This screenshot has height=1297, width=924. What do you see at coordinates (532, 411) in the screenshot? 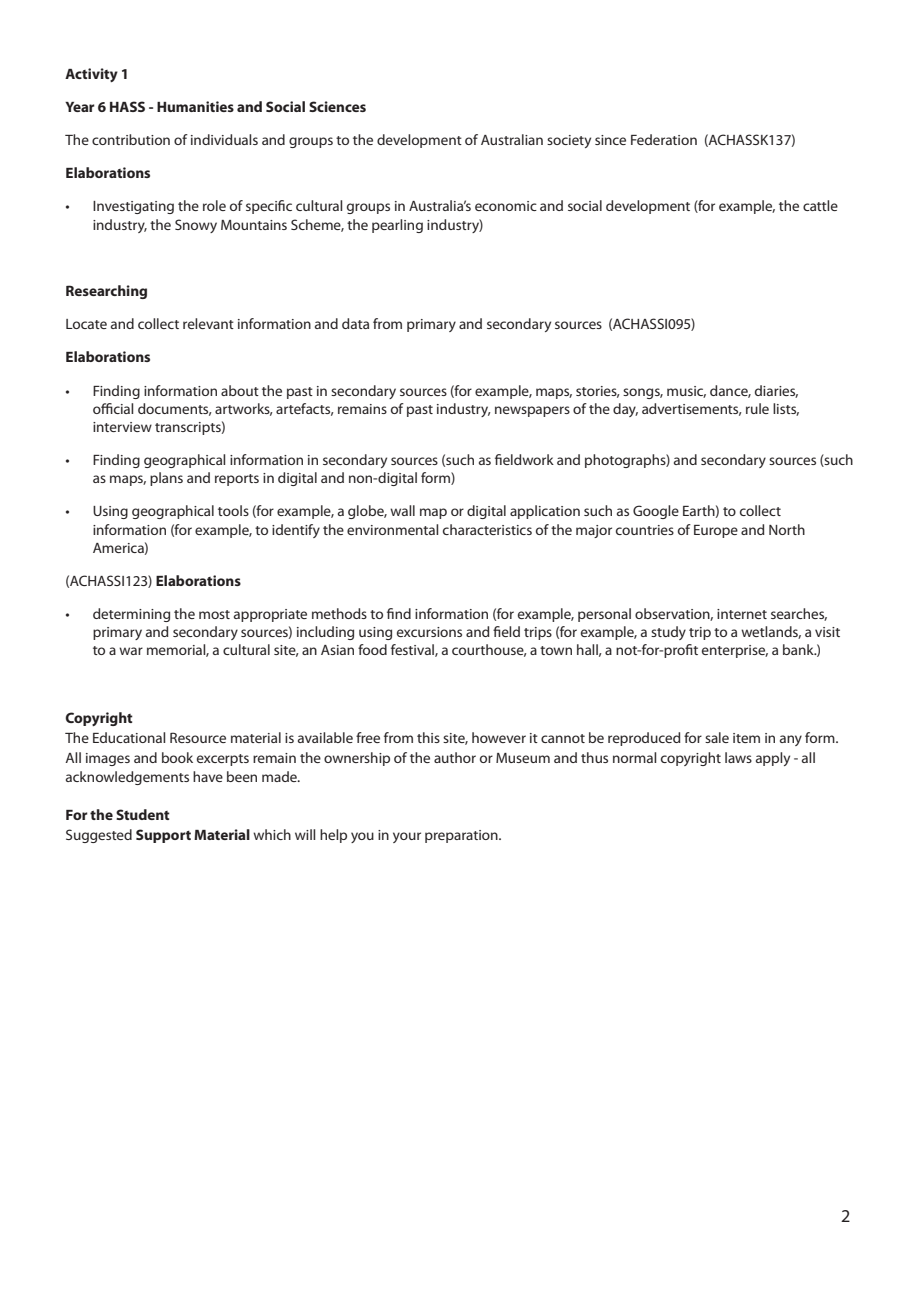
I see `newspapers` at bounding box center [532, 411].
